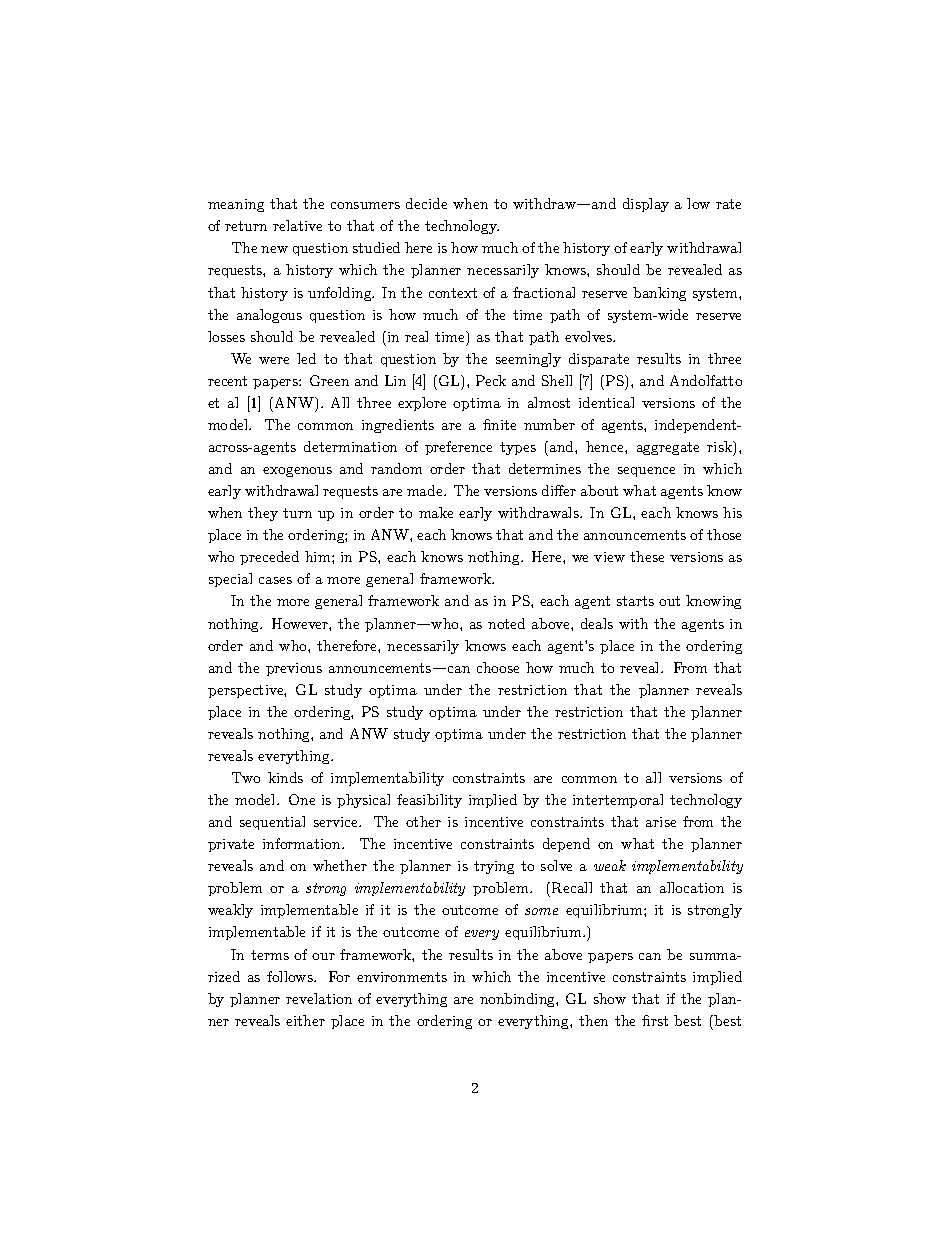 This document has height=1233, width=952. I want to click on starts, so click(635, 601).
